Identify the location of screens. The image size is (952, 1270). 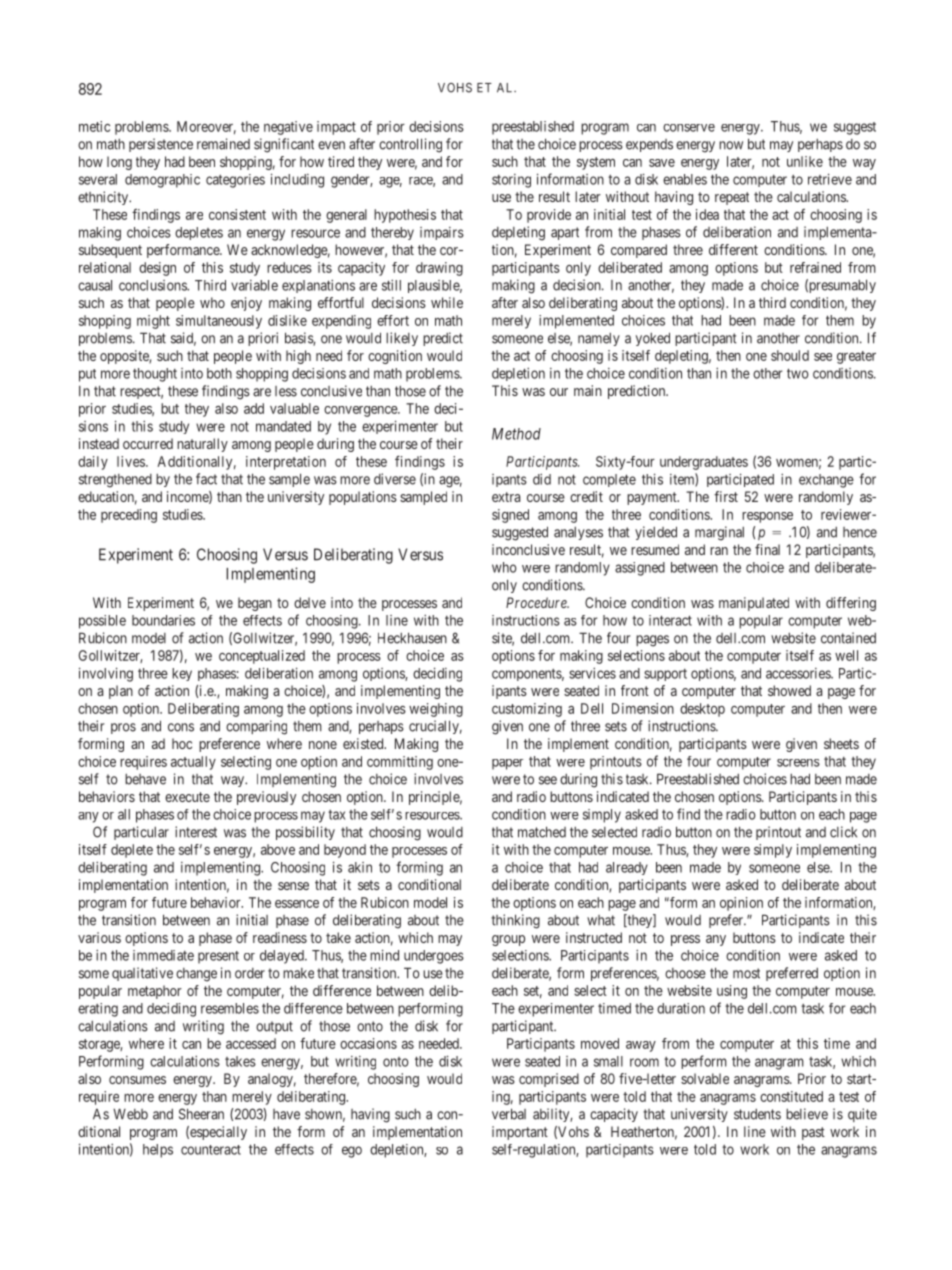
(798, 763).
